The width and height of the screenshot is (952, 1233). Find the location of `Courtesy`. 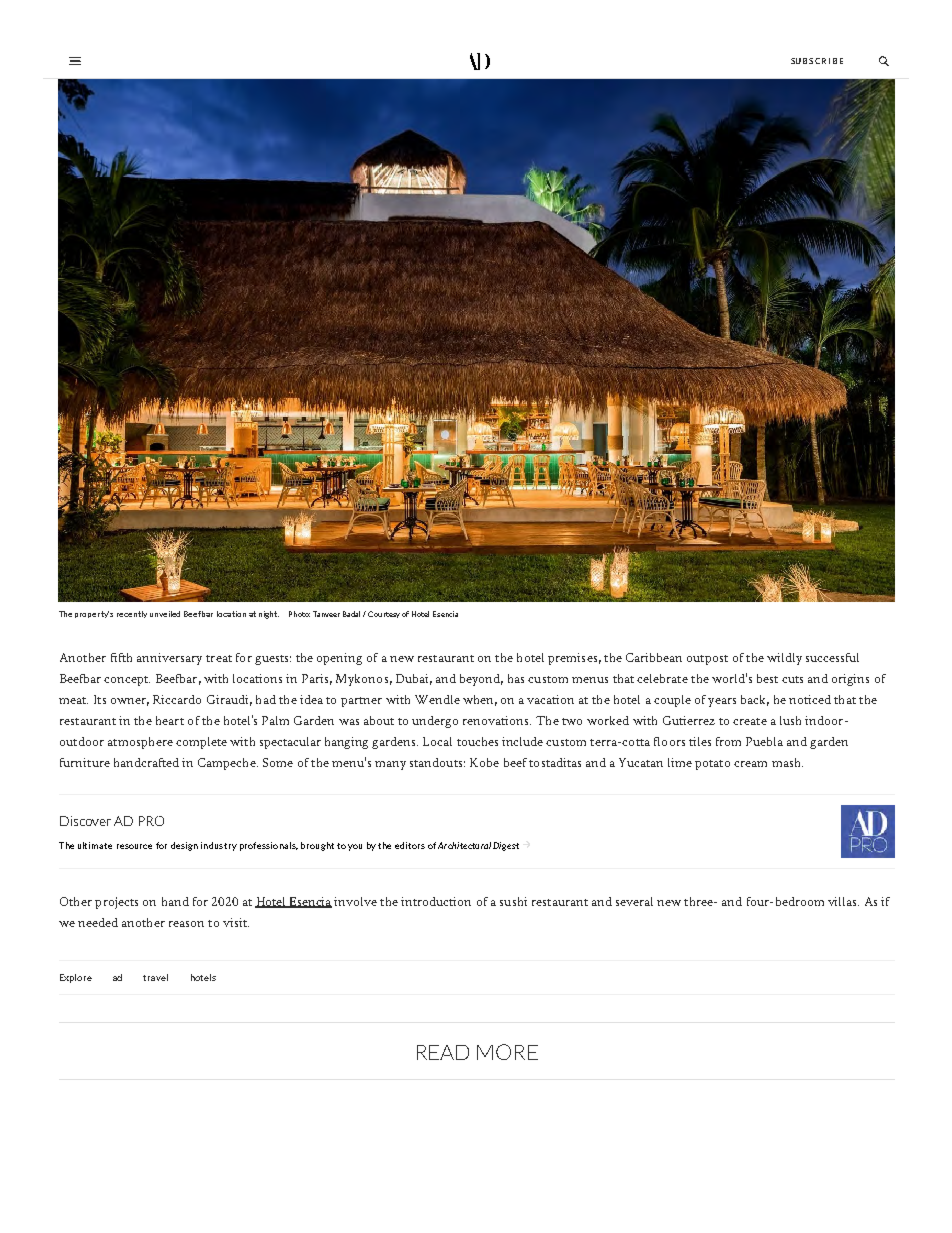

Courtesy is located at coordinates (384, 614).
